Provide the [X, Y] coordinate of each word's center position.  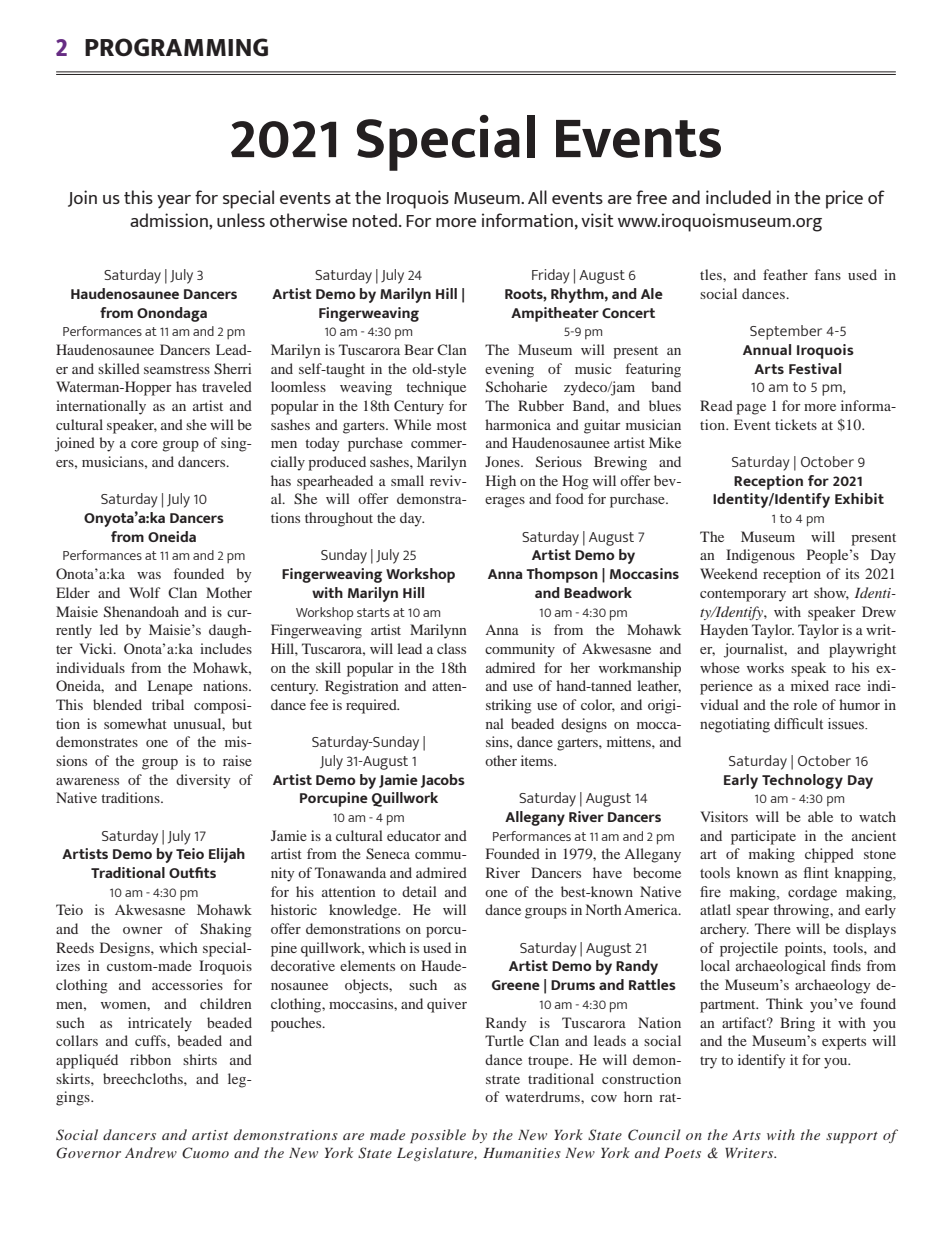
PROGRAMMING [176, 47]
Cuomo [205, 1153]
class [451, 648]
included [738, 197]
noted [375, 220]
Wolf [145, 592]
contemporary [743, 595]
